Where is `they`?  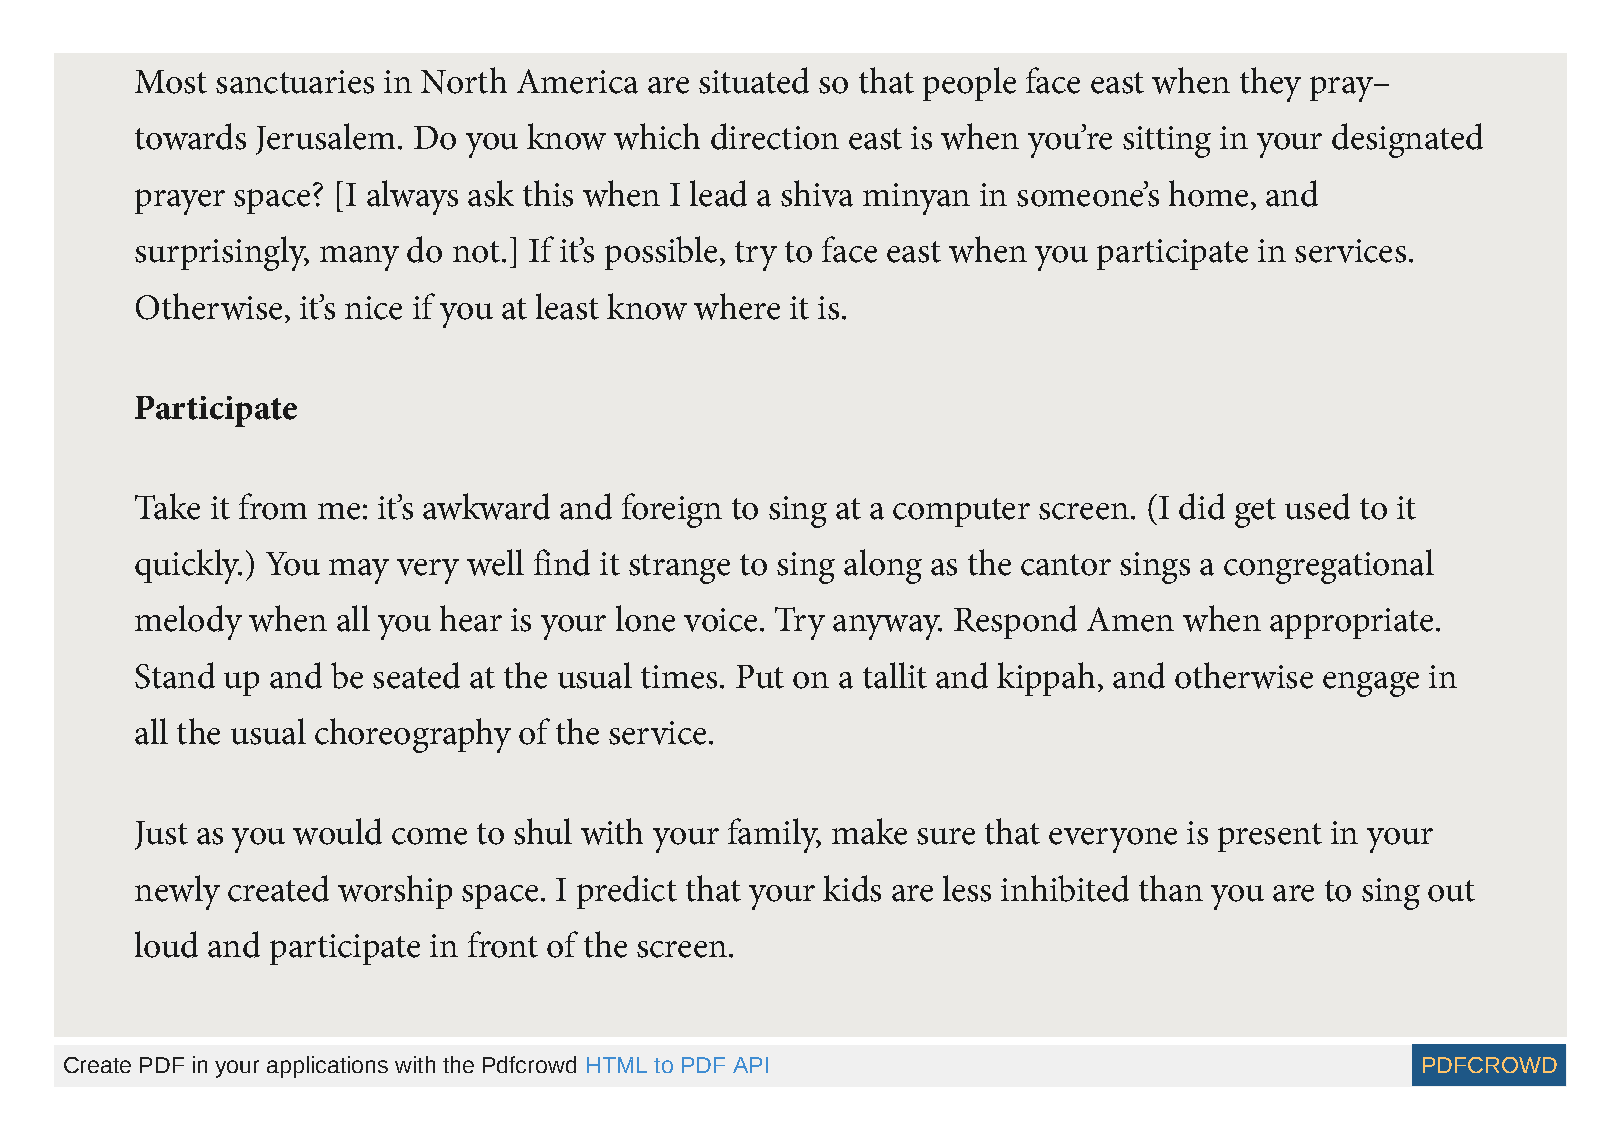 they is located at coordinates (1270, 84).
